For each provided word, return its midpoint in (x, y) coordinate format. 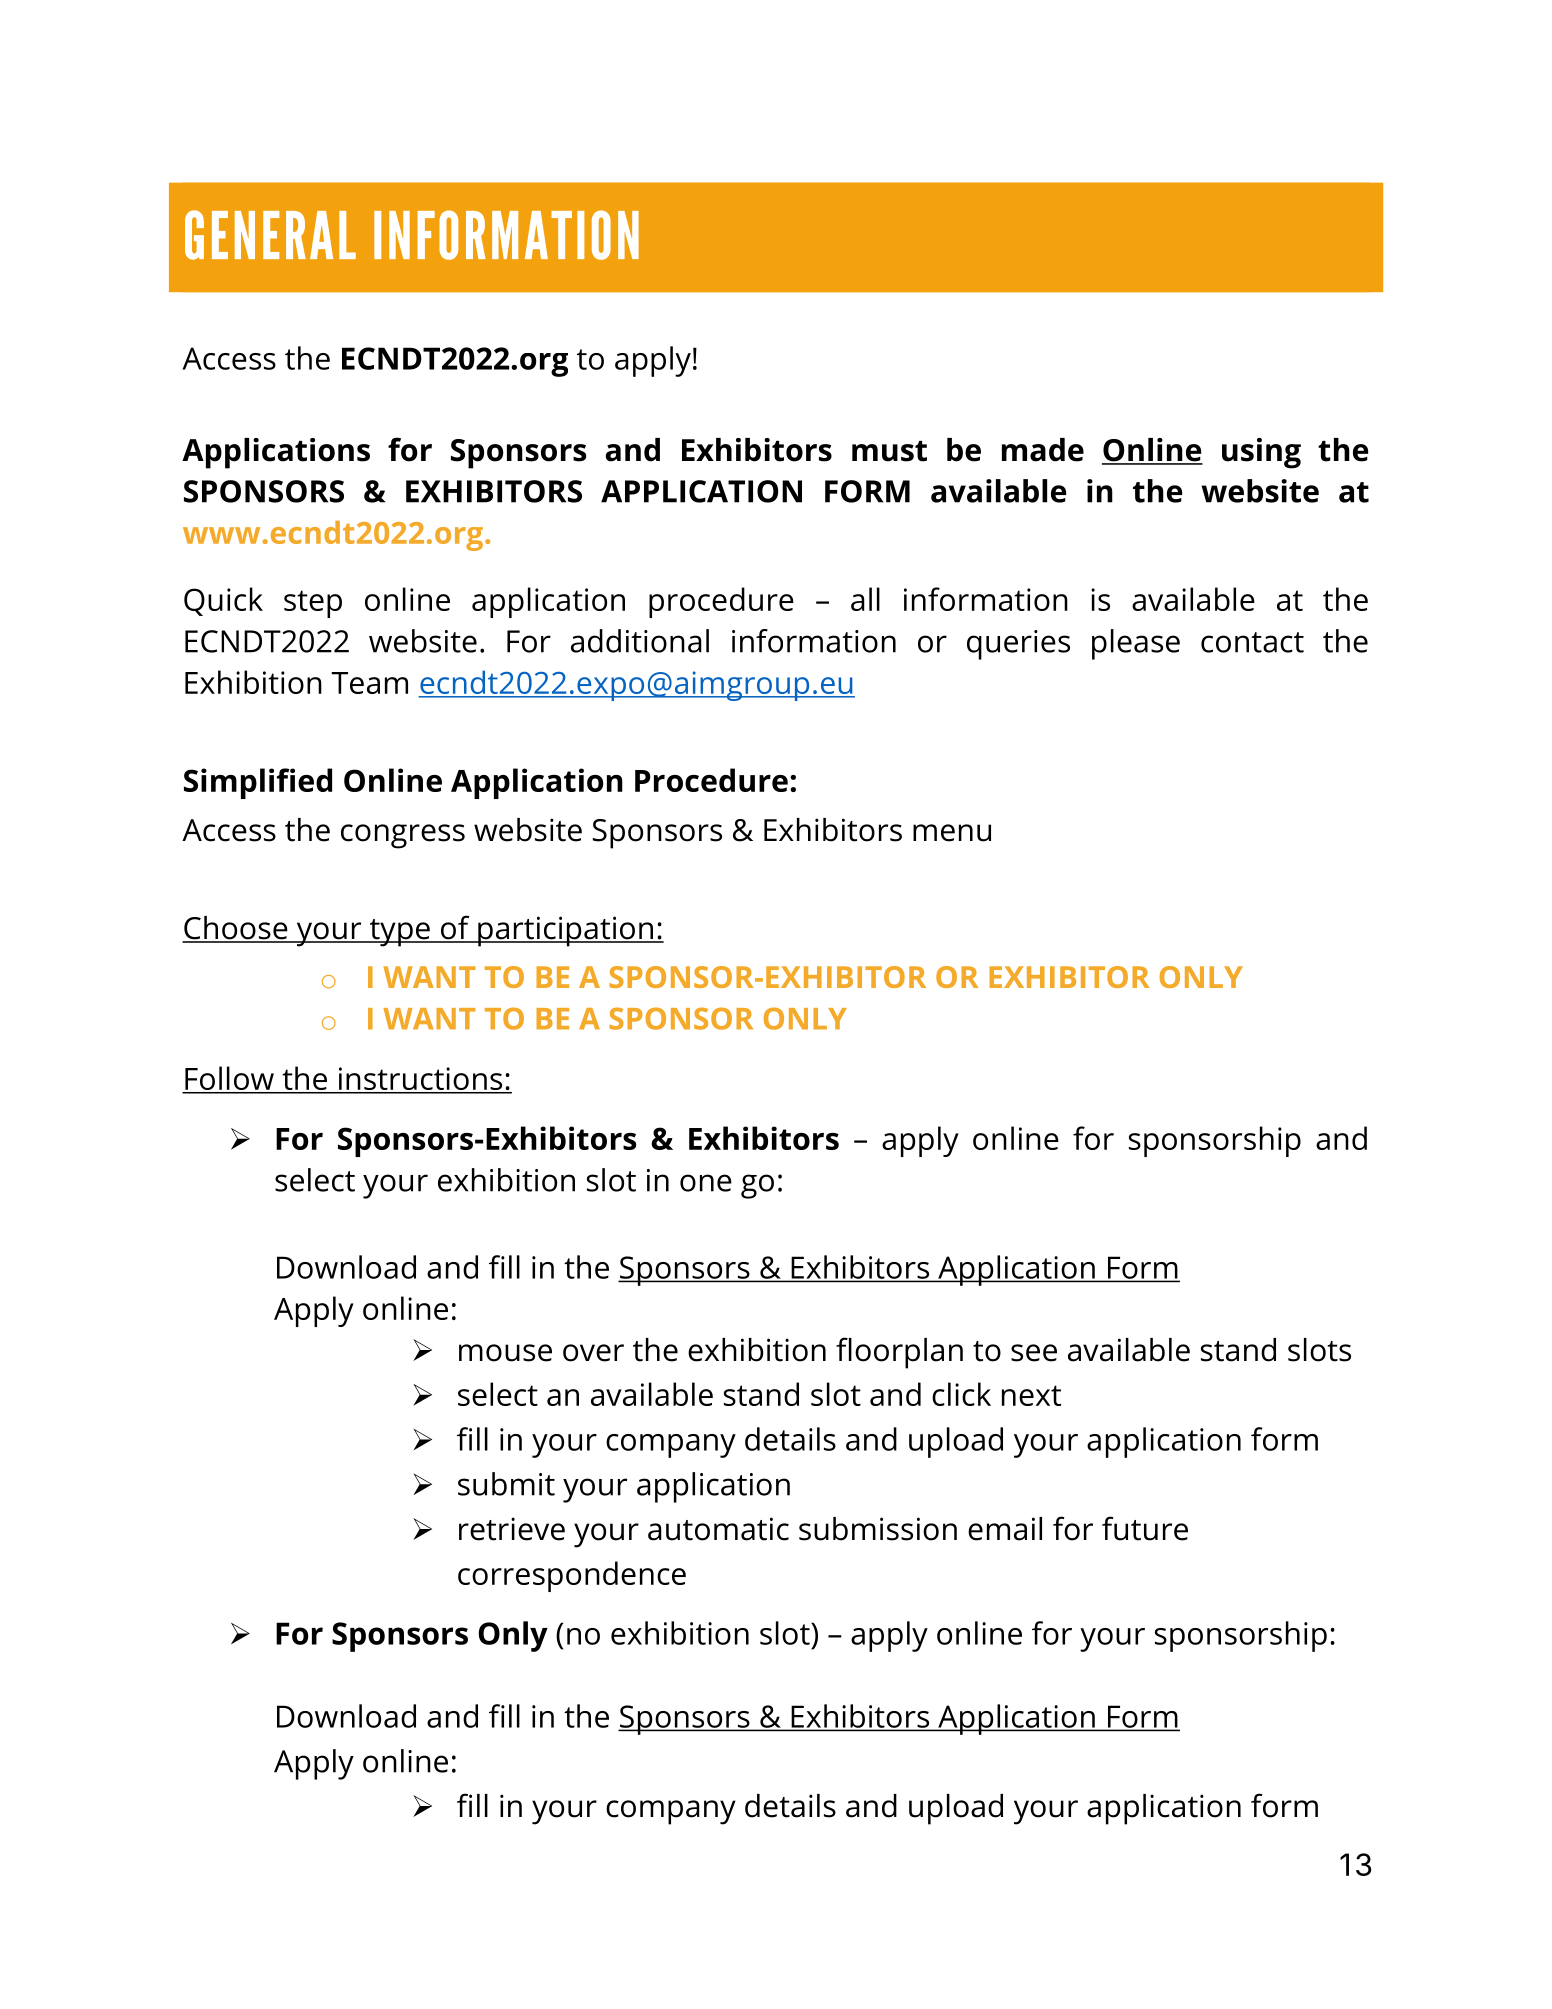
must (889, 451)
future (1145, 1528)
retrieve (512, 1529)
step (313, 604)
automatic (718, 1529)
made (1043, 450)
